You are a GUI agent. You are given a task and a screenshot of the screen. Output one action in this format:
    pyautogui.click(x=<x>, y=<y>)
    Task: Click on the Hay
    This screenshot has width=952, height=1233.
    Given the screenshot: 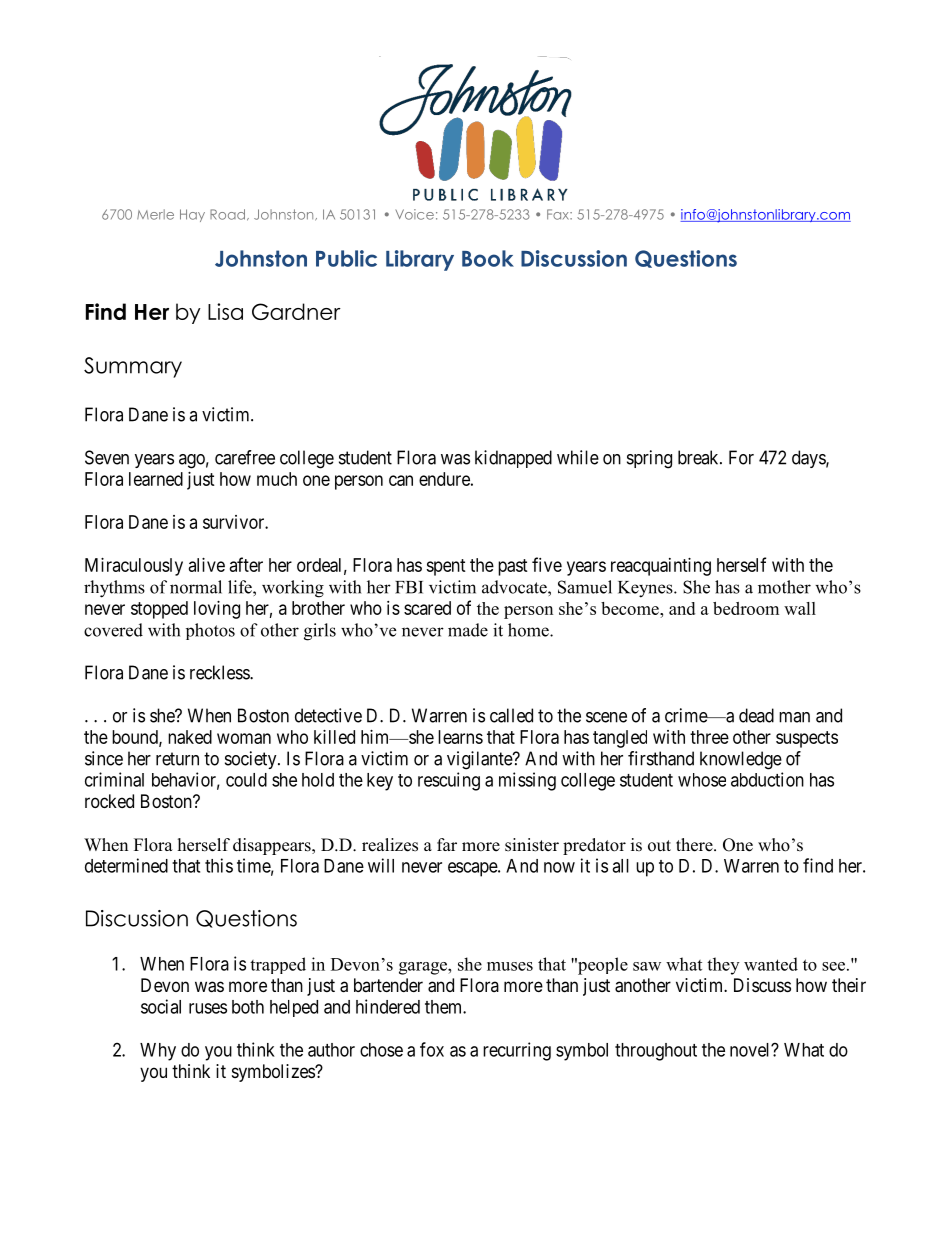 What is the action you would take?
    pyautogui.click(x=192, y=215)
